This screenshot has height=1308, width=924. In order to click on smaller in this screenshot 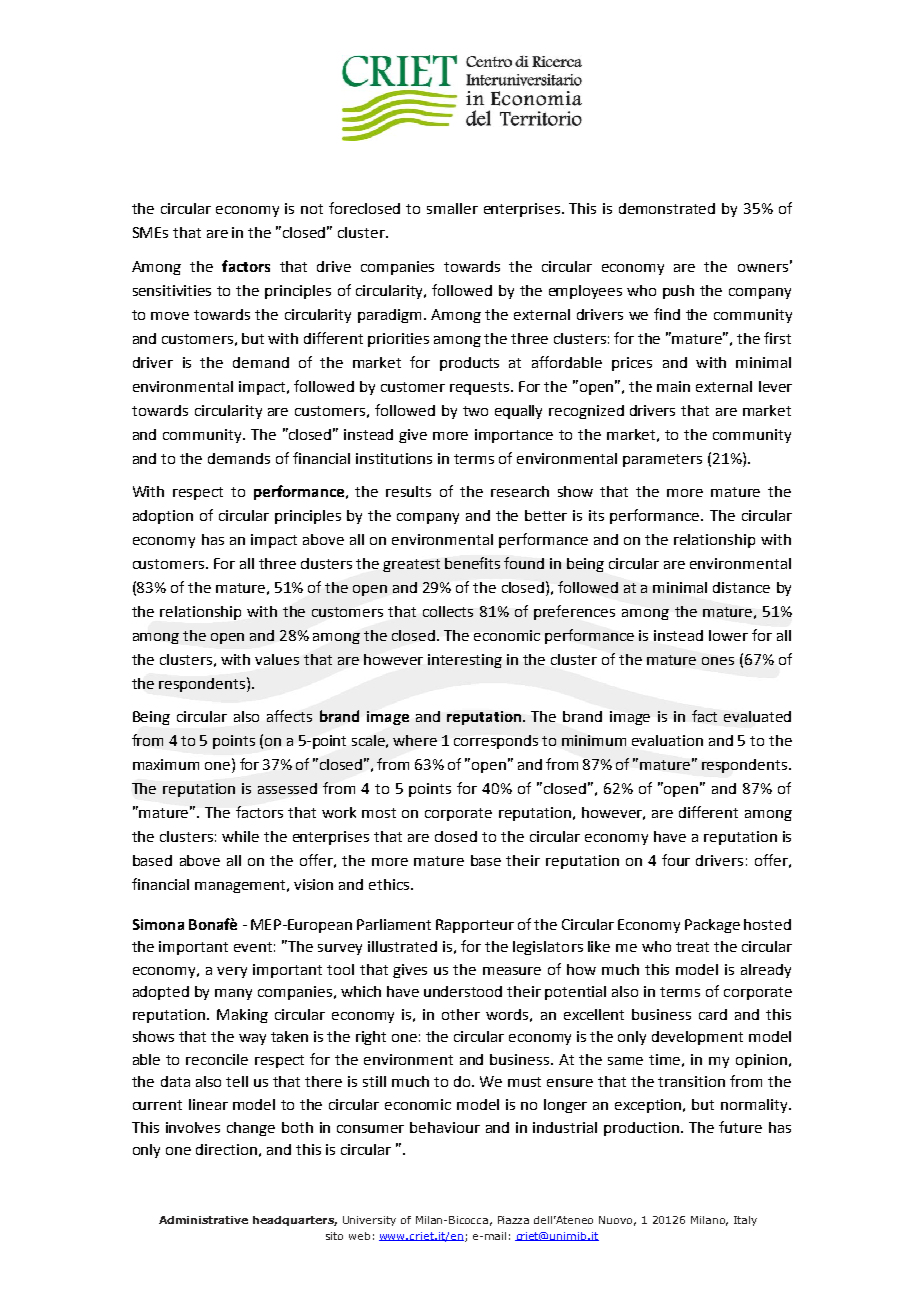, I will do `click(452, 208)`.
